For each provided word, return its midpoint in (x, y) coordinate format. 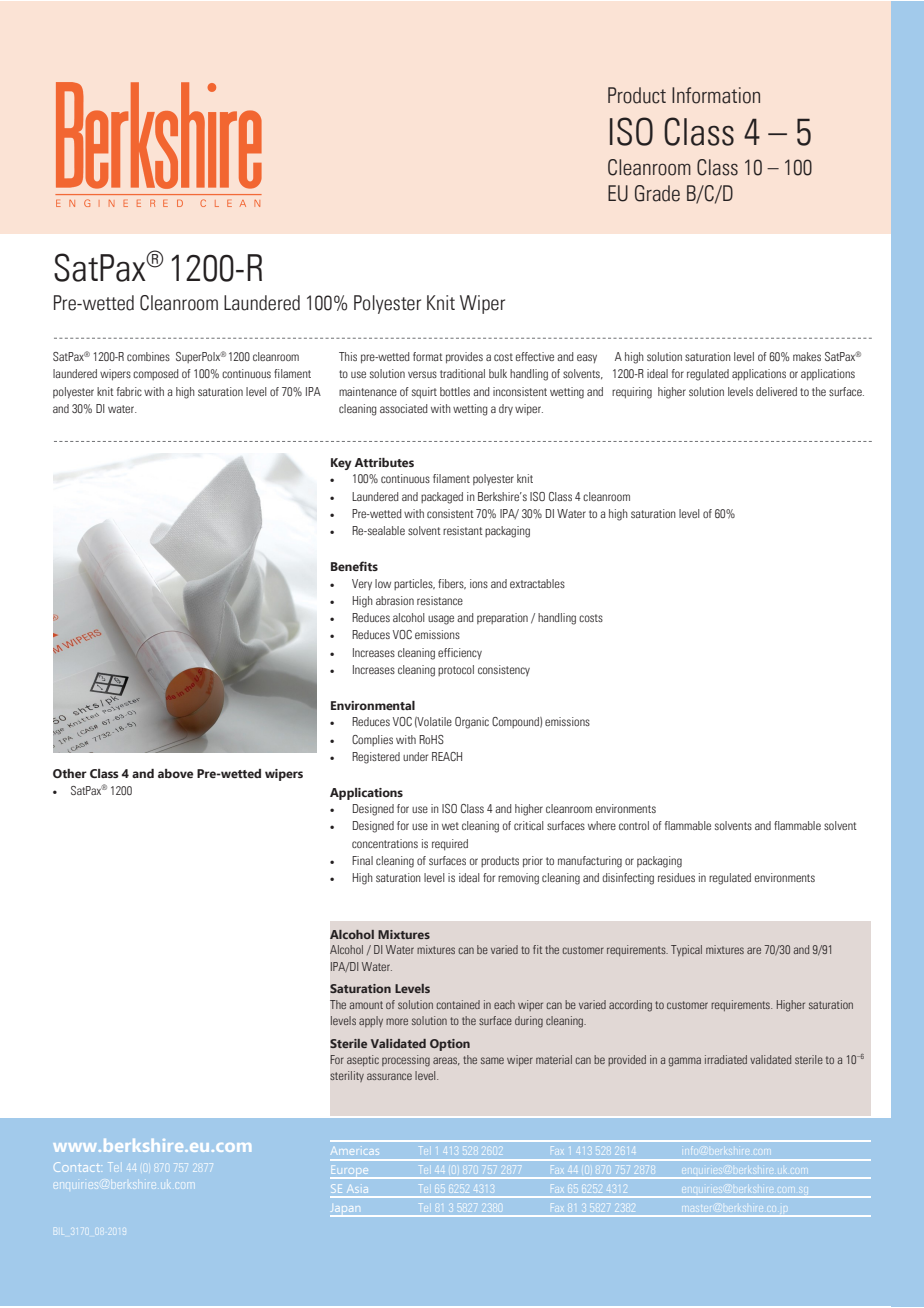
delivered (776, 391)
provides (464, 358)
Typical (686, 950)
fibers (452, 584)
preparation (502, 618)
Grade (657, 193)
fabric (129, 391)
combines (148, 356)
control (634, 825)
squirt (424, 393)
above (175, 773)
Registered (376, 758)
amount (366, 1005)
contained (458, 1004)
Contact (77, 1167)
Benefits (354, 566)
